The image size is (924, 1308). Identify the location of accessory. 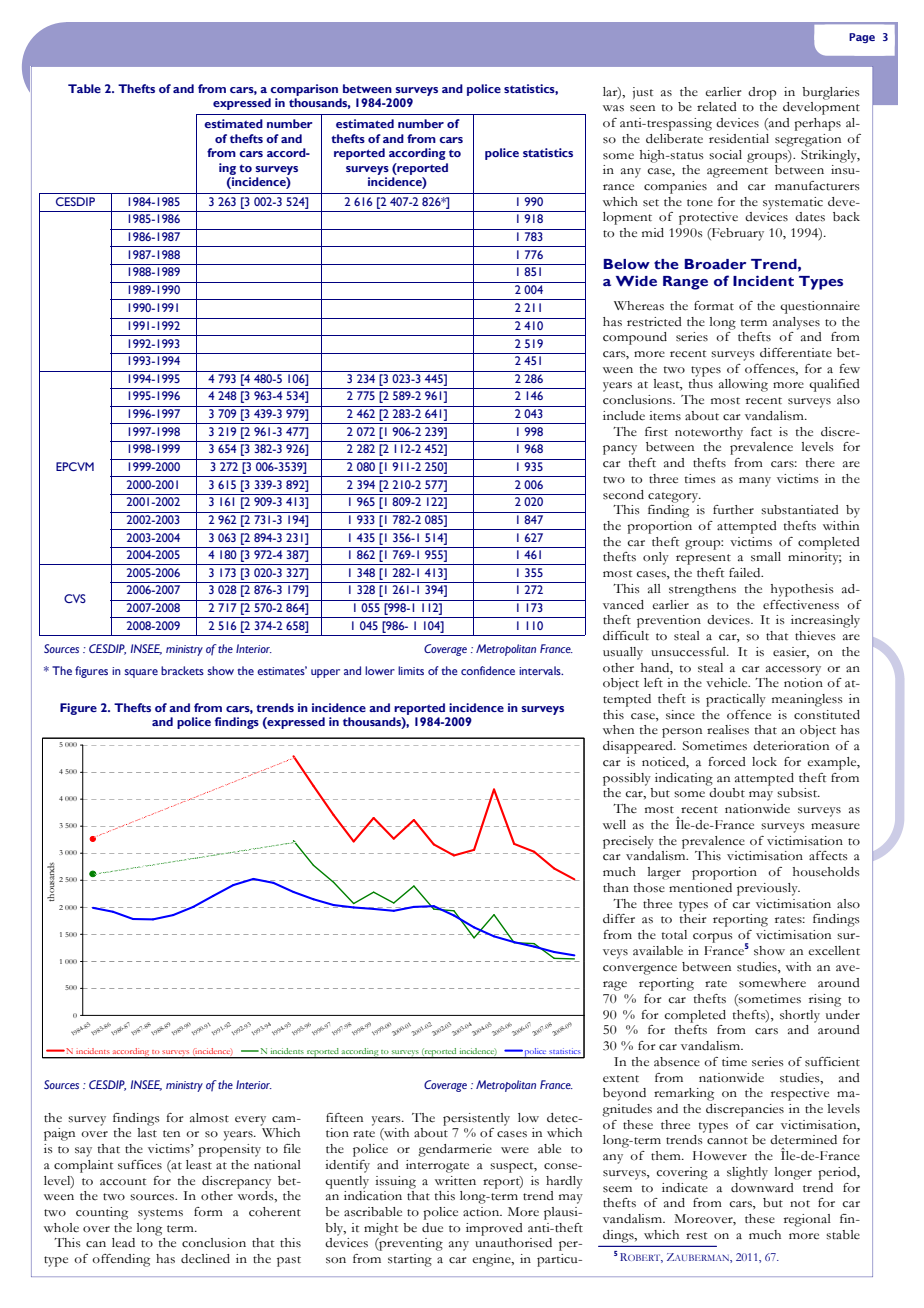
(793, 671).
